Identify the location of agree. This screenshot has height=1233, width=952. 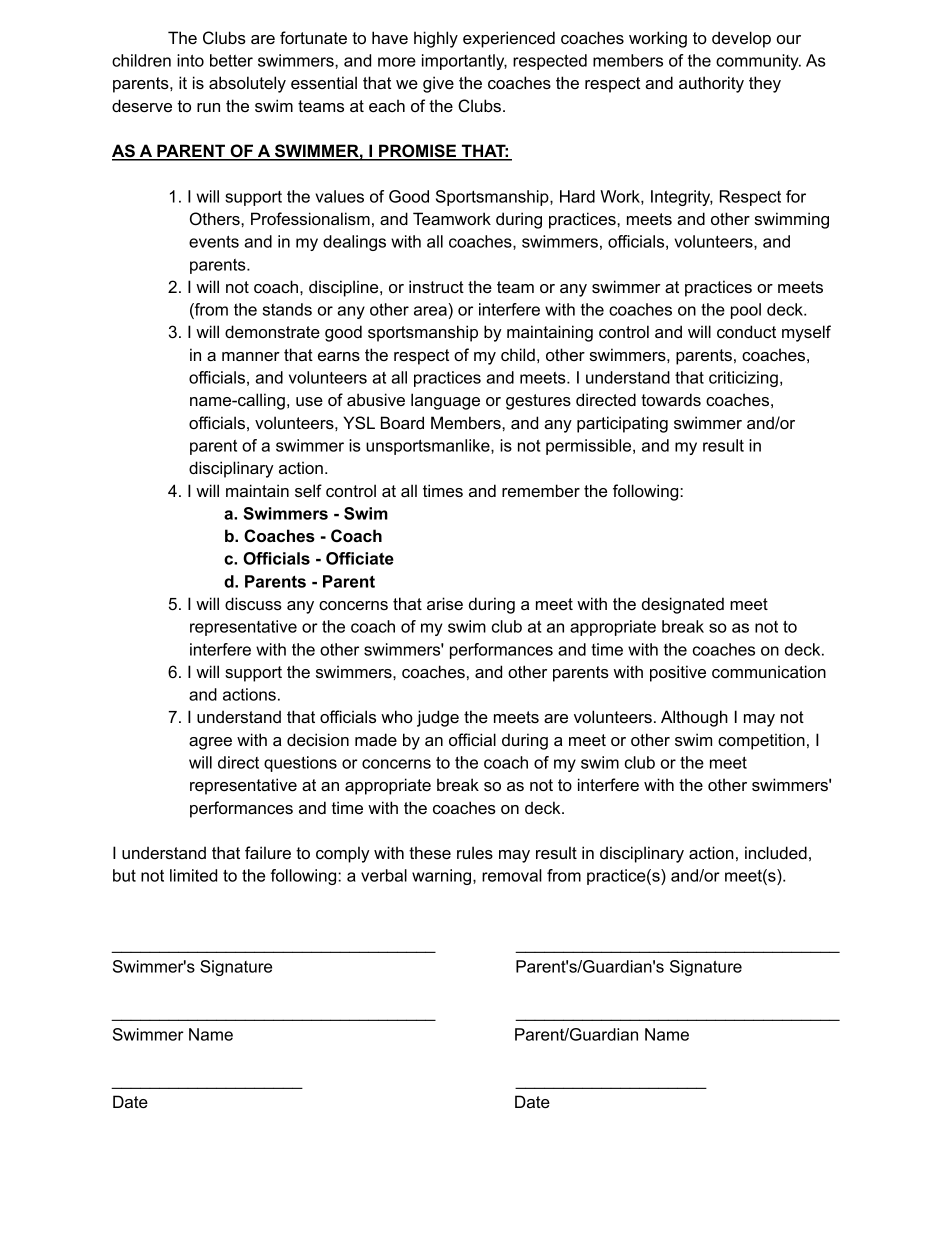
(210, 743).
